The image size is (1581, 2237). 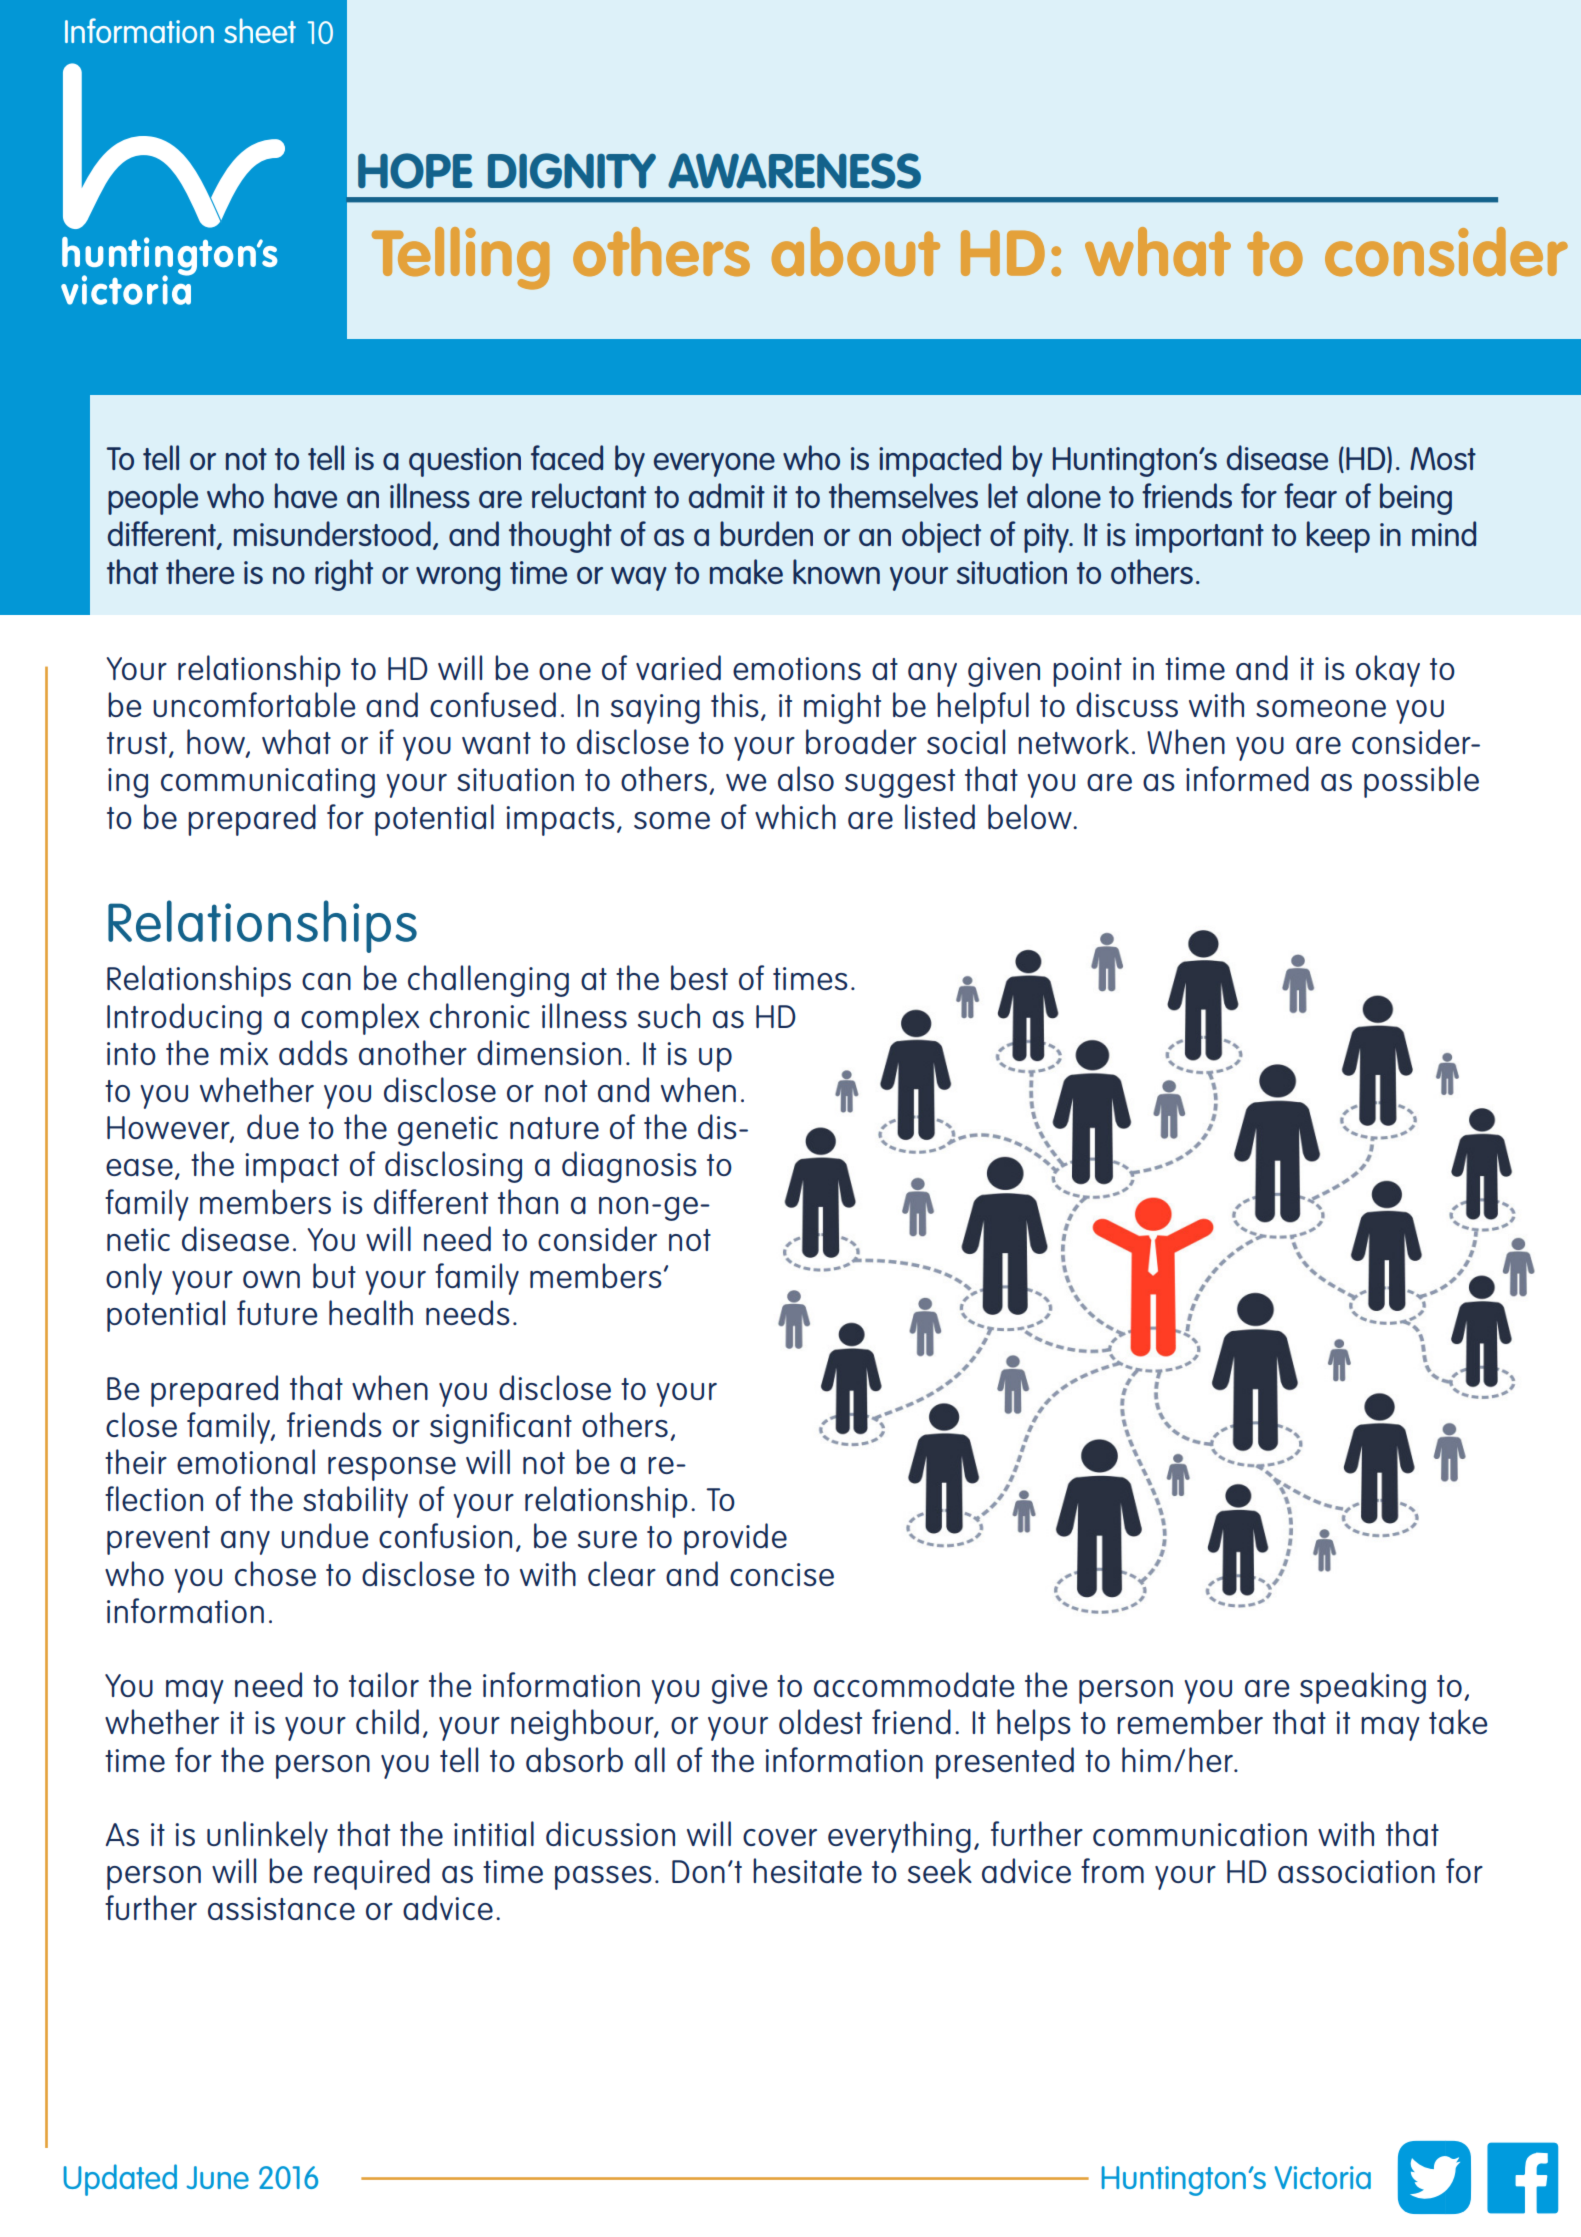 What do you see at coordinates (1363, 1688) in the page?
I see `speaking` at bounding box center [1363, 1688].
